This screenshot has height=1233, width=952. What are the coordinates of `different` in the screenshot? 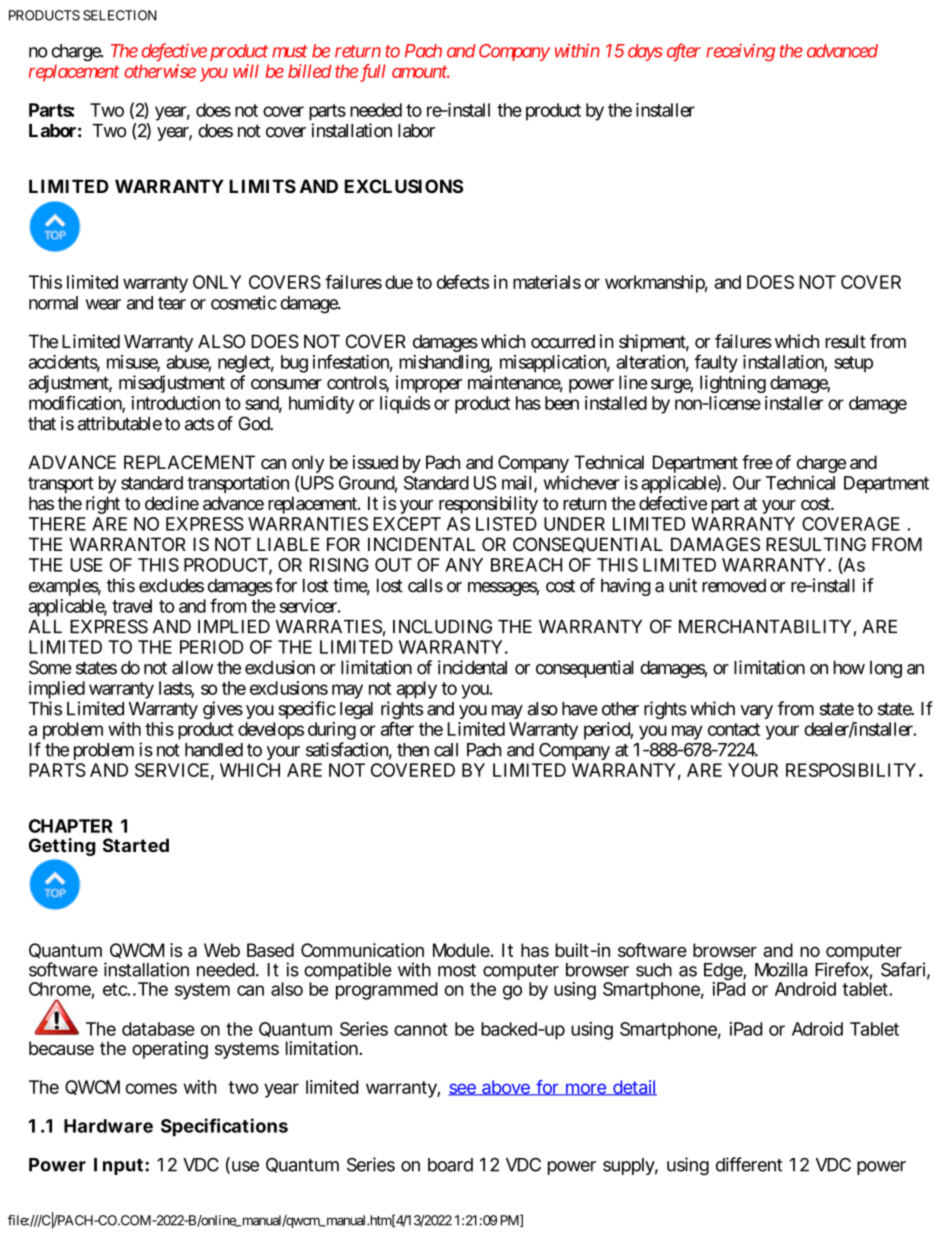 It's located at (749, 1164).
